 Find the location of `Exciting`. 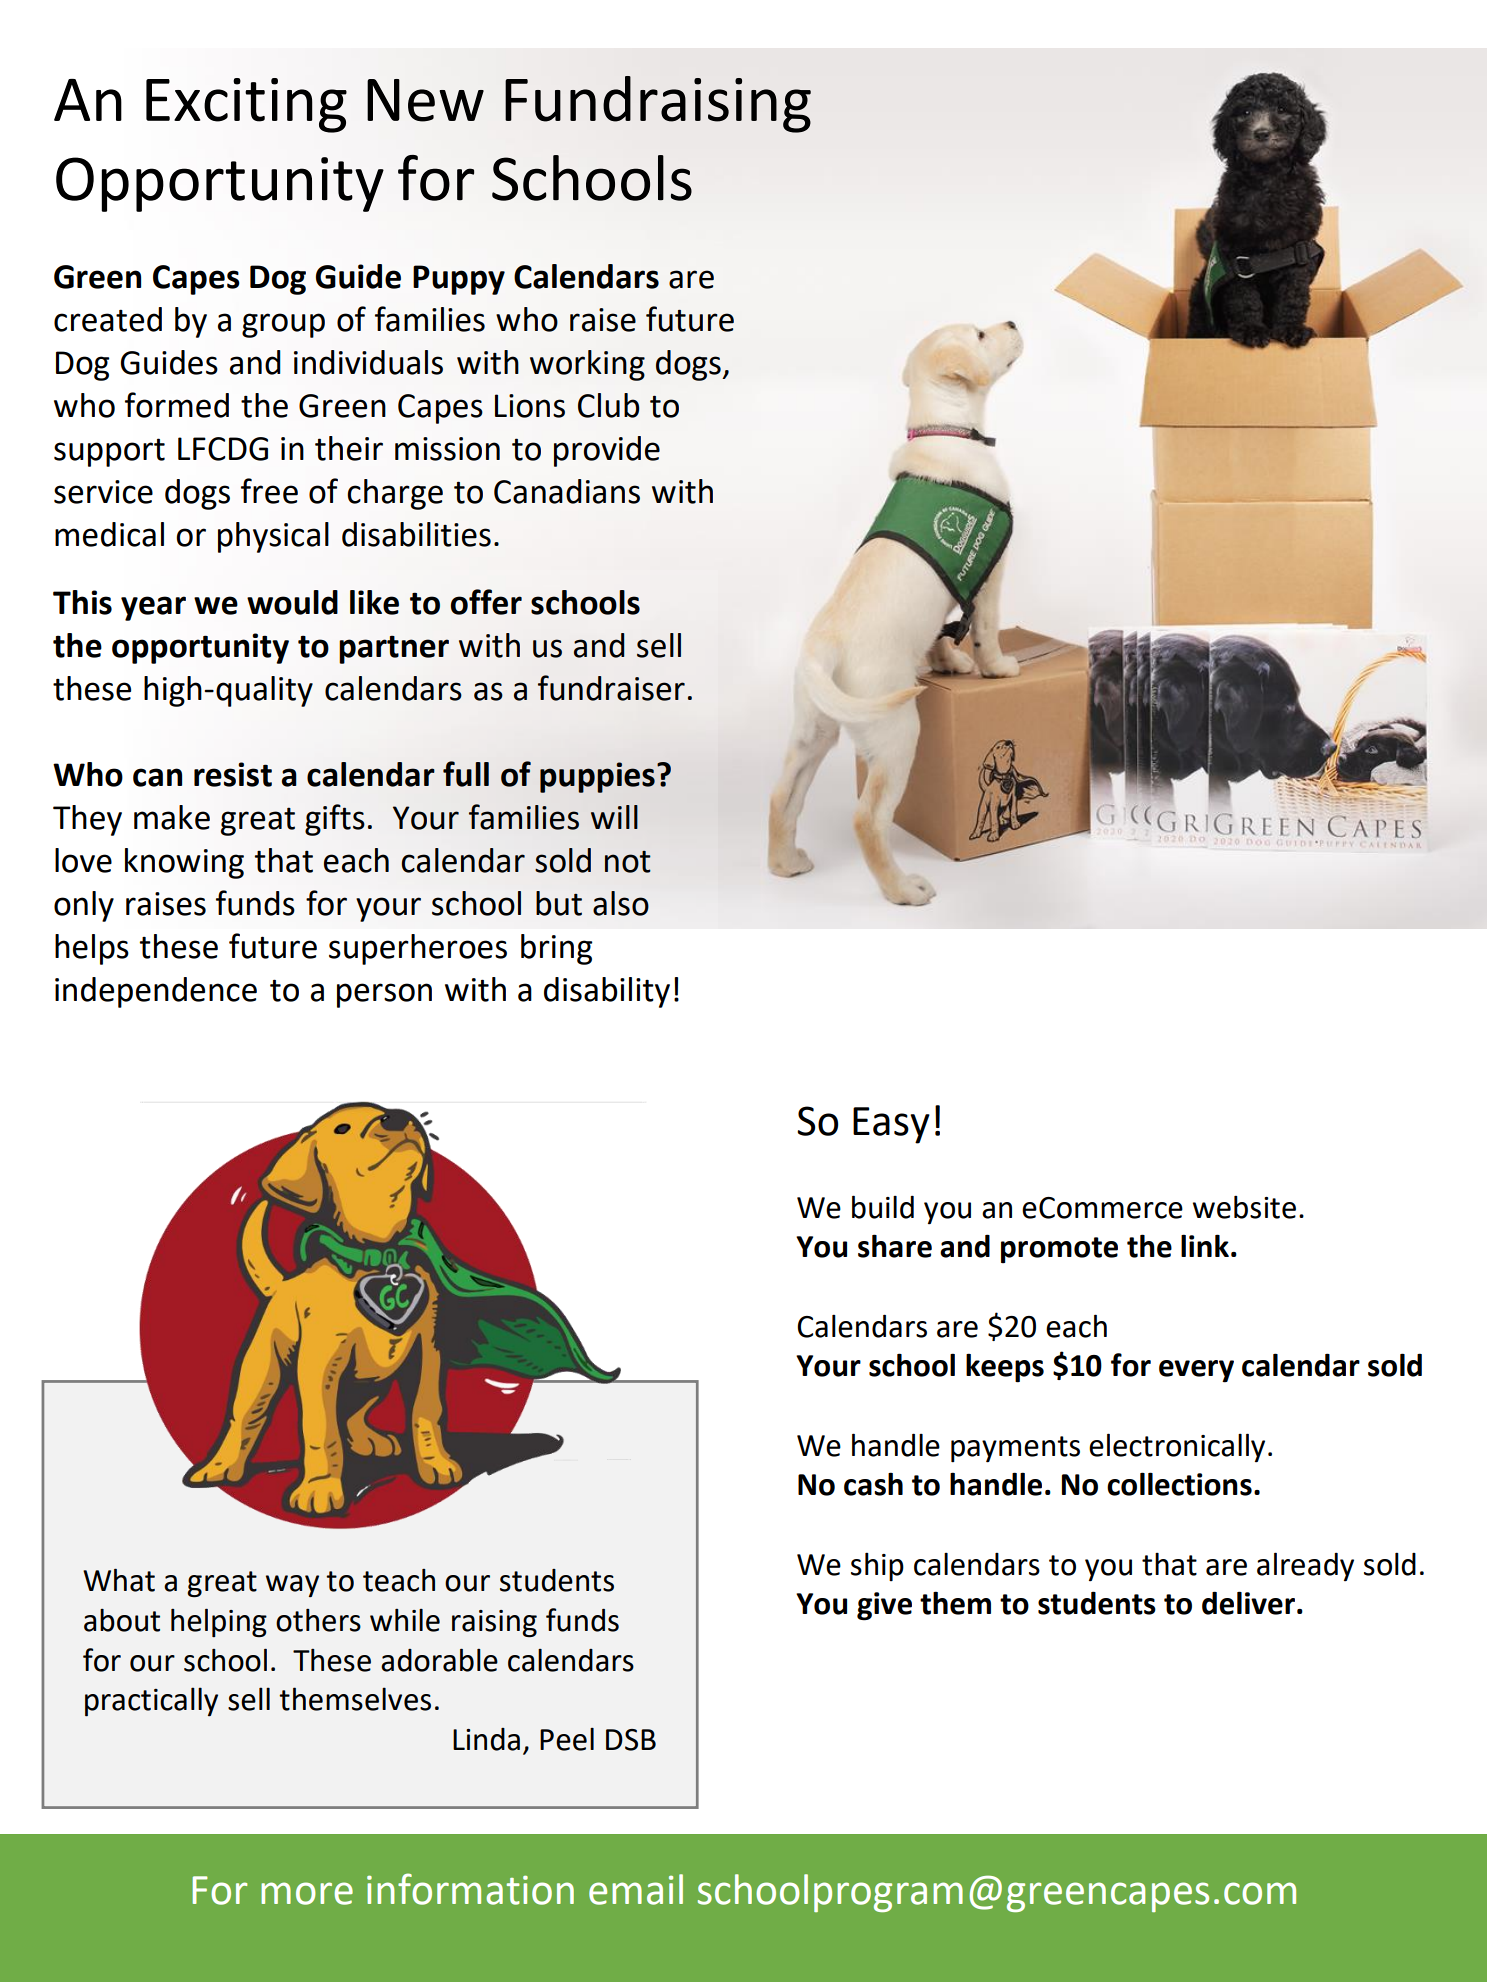

Exciting is located at coordinates (246, 105).
